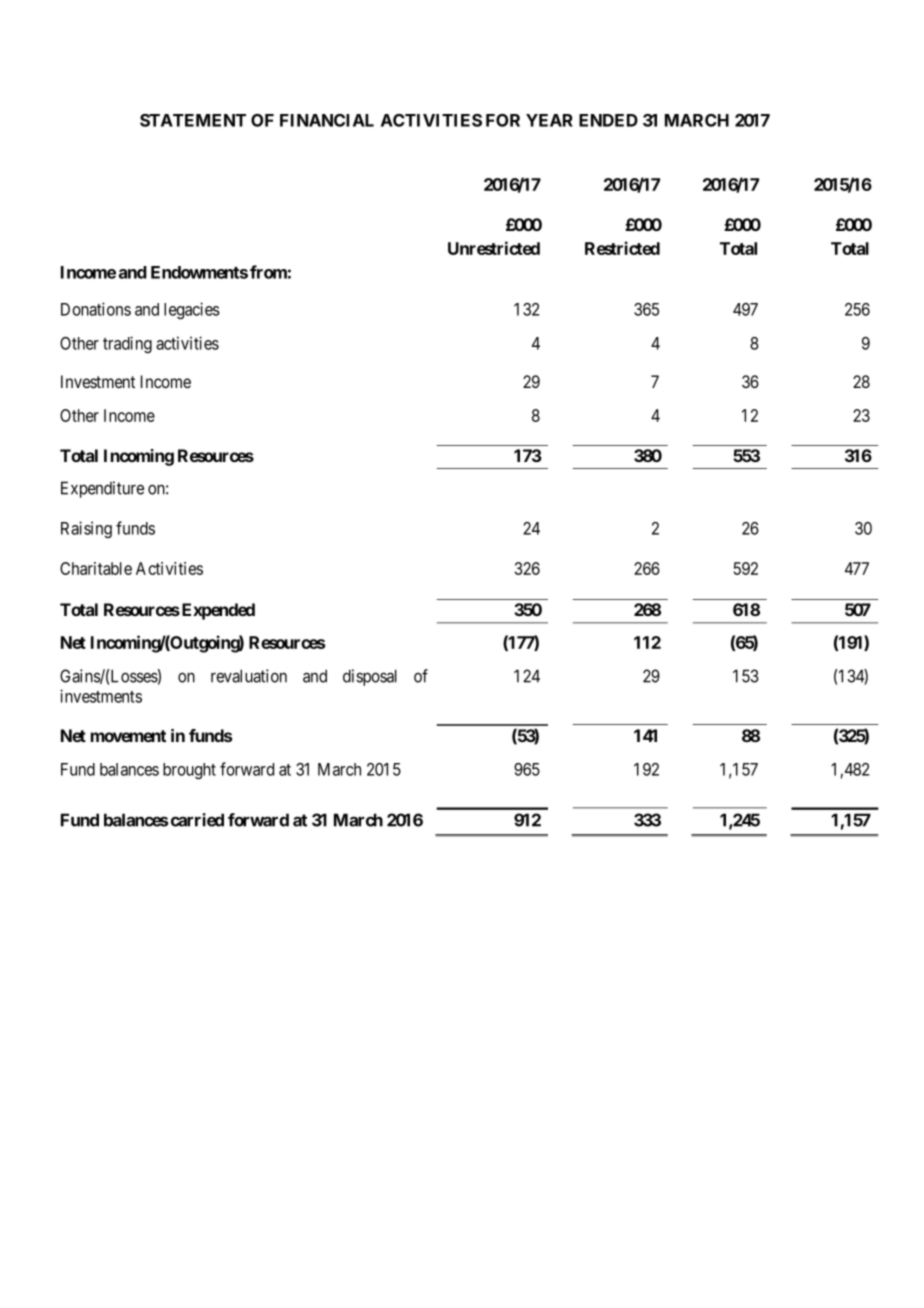 Image resolution: width=924 pixels, height=1308 pixels. What do you see at coordinates (96, 568) in the screenshot?
I see `Charitable` at bounding box center [96, 568].
